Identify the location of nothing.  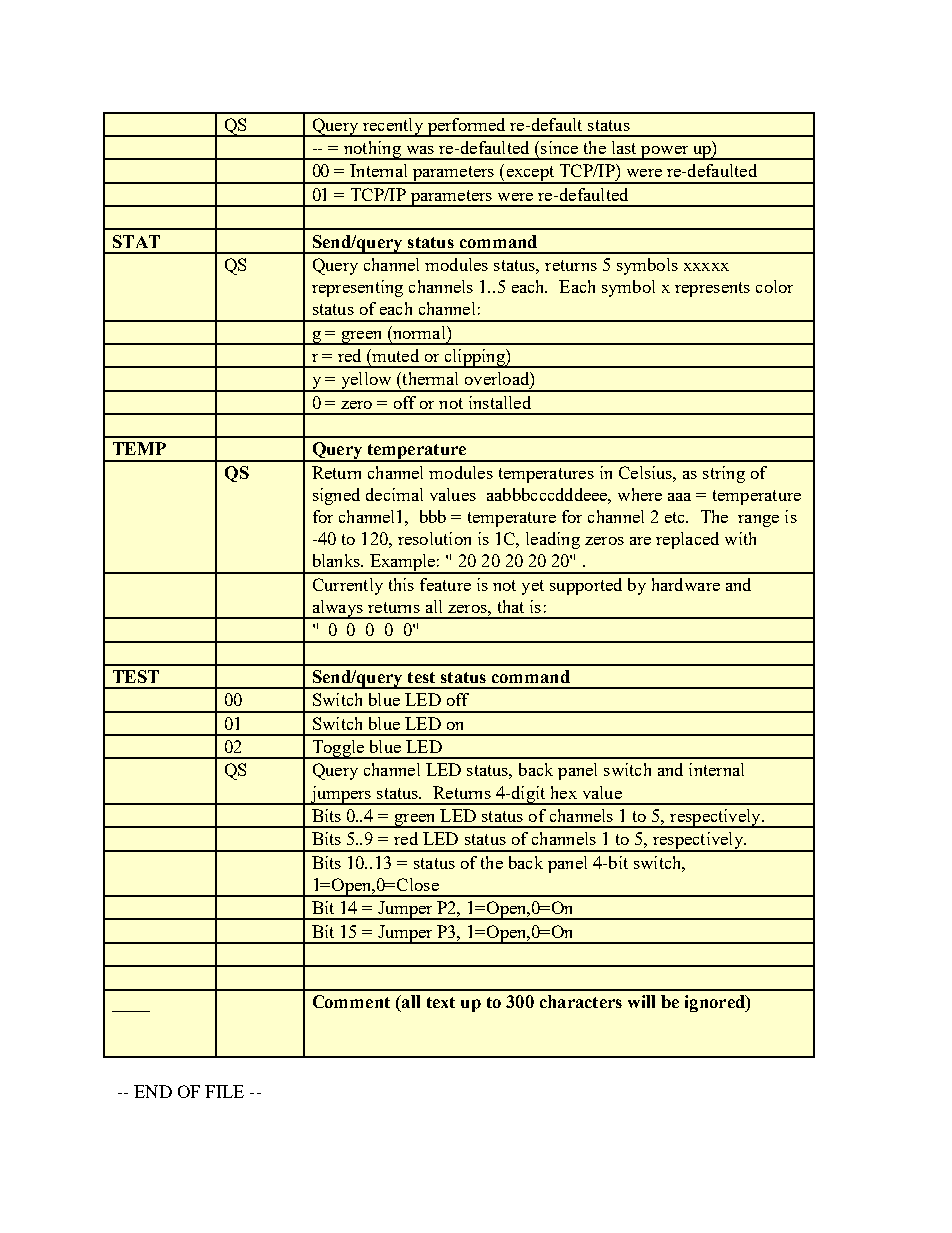
(372, 150).
